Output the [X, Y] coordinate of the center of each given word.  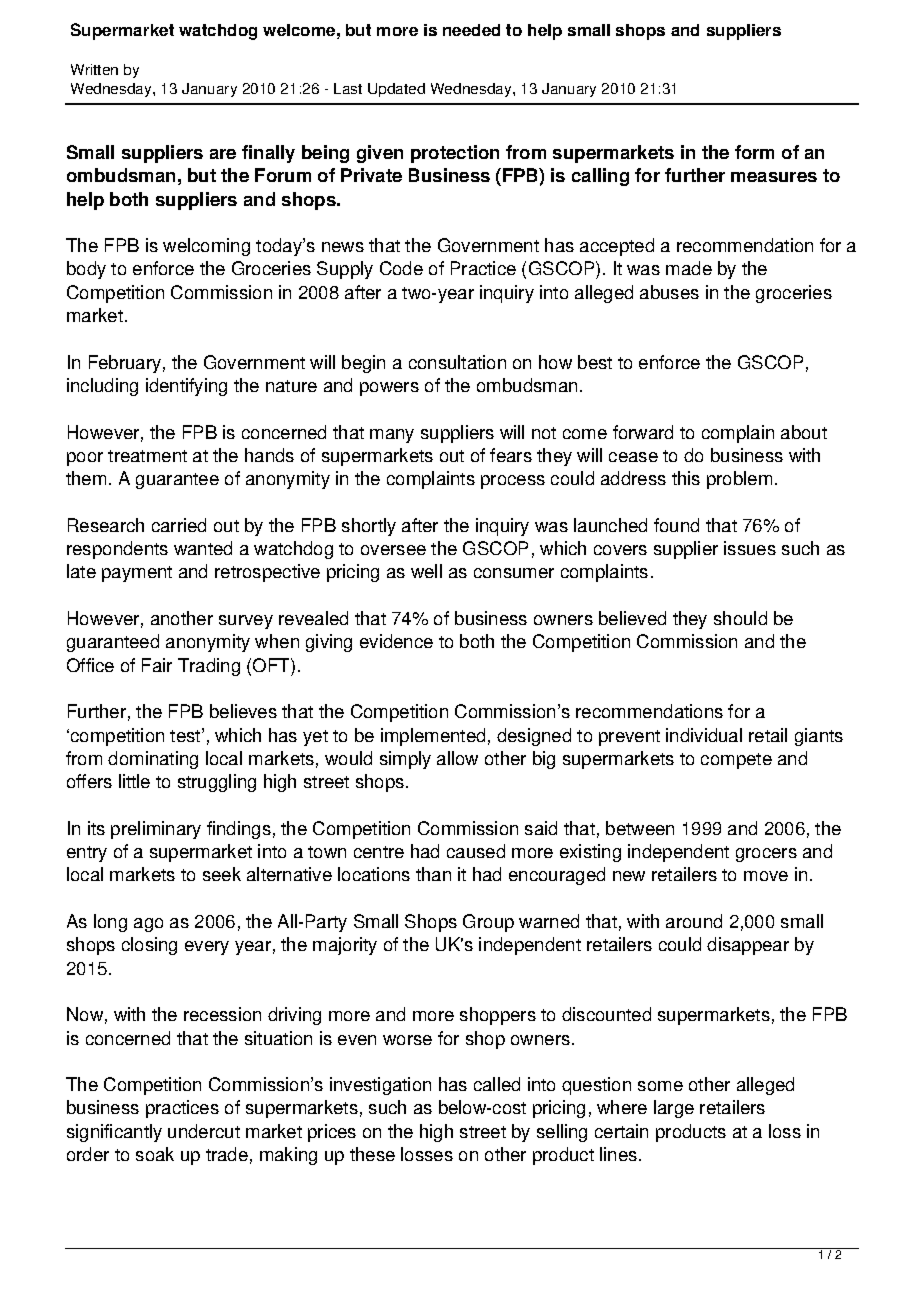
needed [471, 30]
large [674, 1109]
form [754, 152]
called [497, 1084]
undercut [204, 1131]
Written [94, 69]
